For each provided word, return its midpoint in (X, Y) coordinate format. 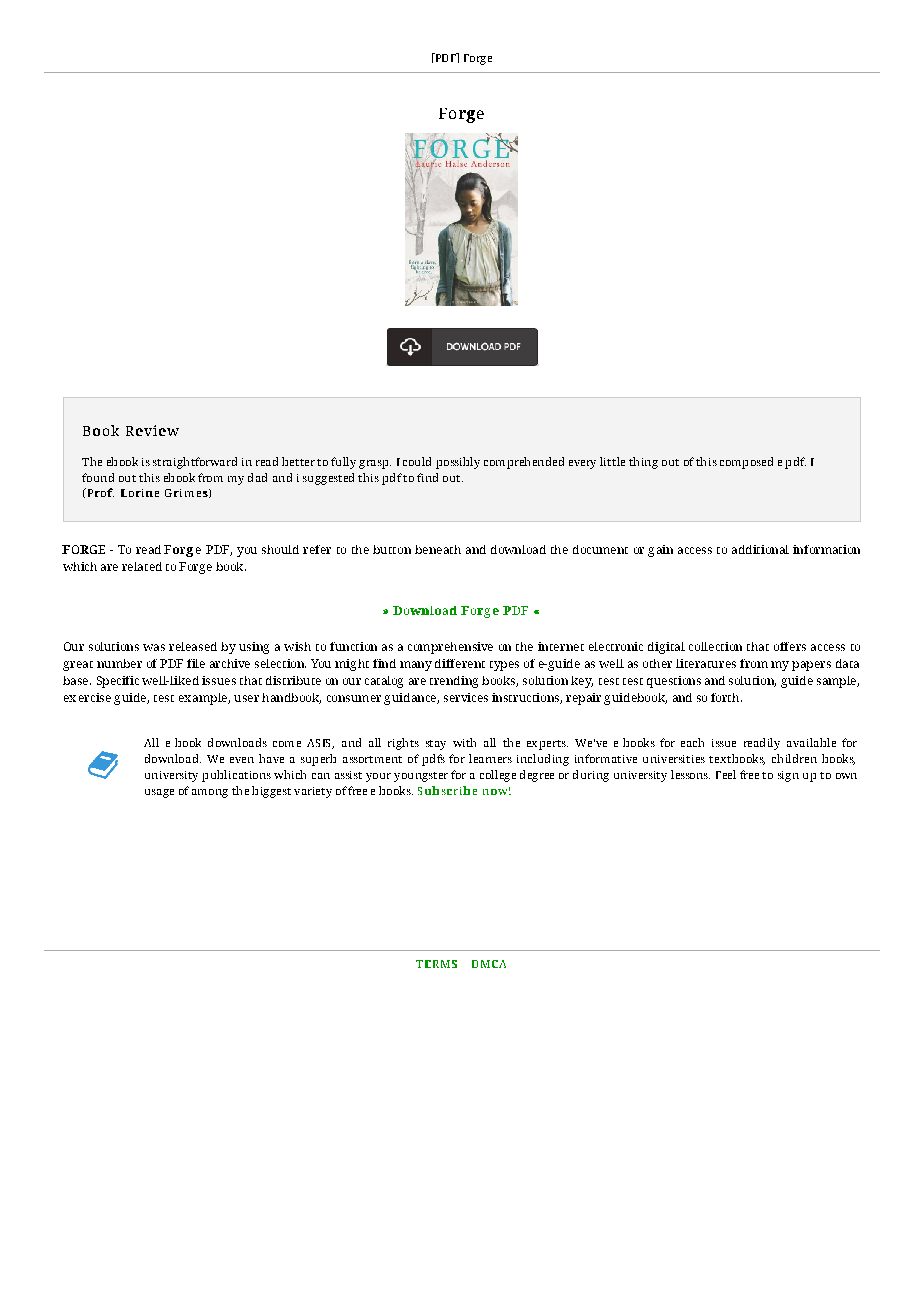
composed (746, 463)
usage (159, 793)
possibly (458, 463)
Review (152, 430)
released (193, 646)
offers (790, 646)
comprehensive (450, 648)
